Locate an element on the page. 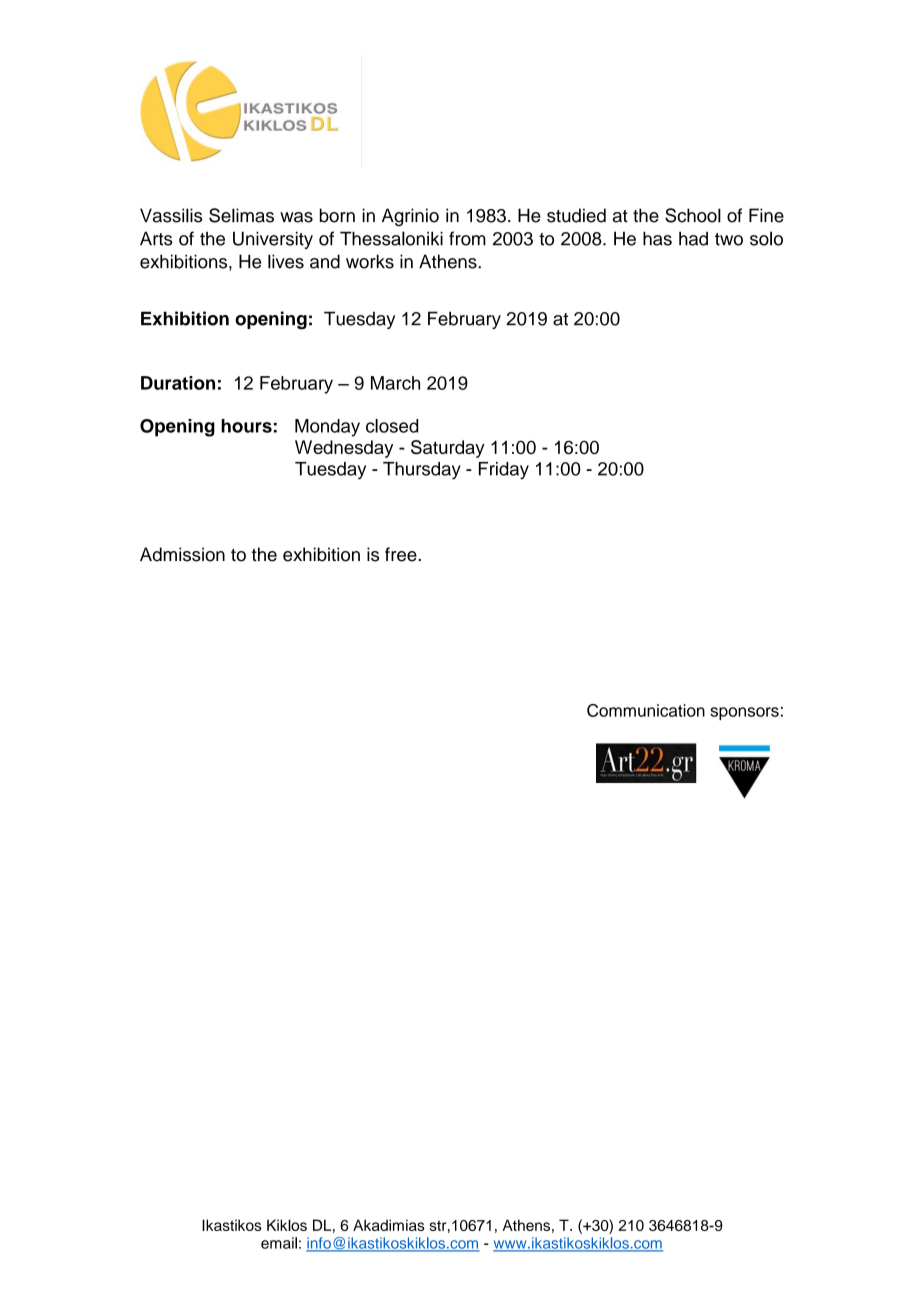  free is located at coordinates (402, 554).
